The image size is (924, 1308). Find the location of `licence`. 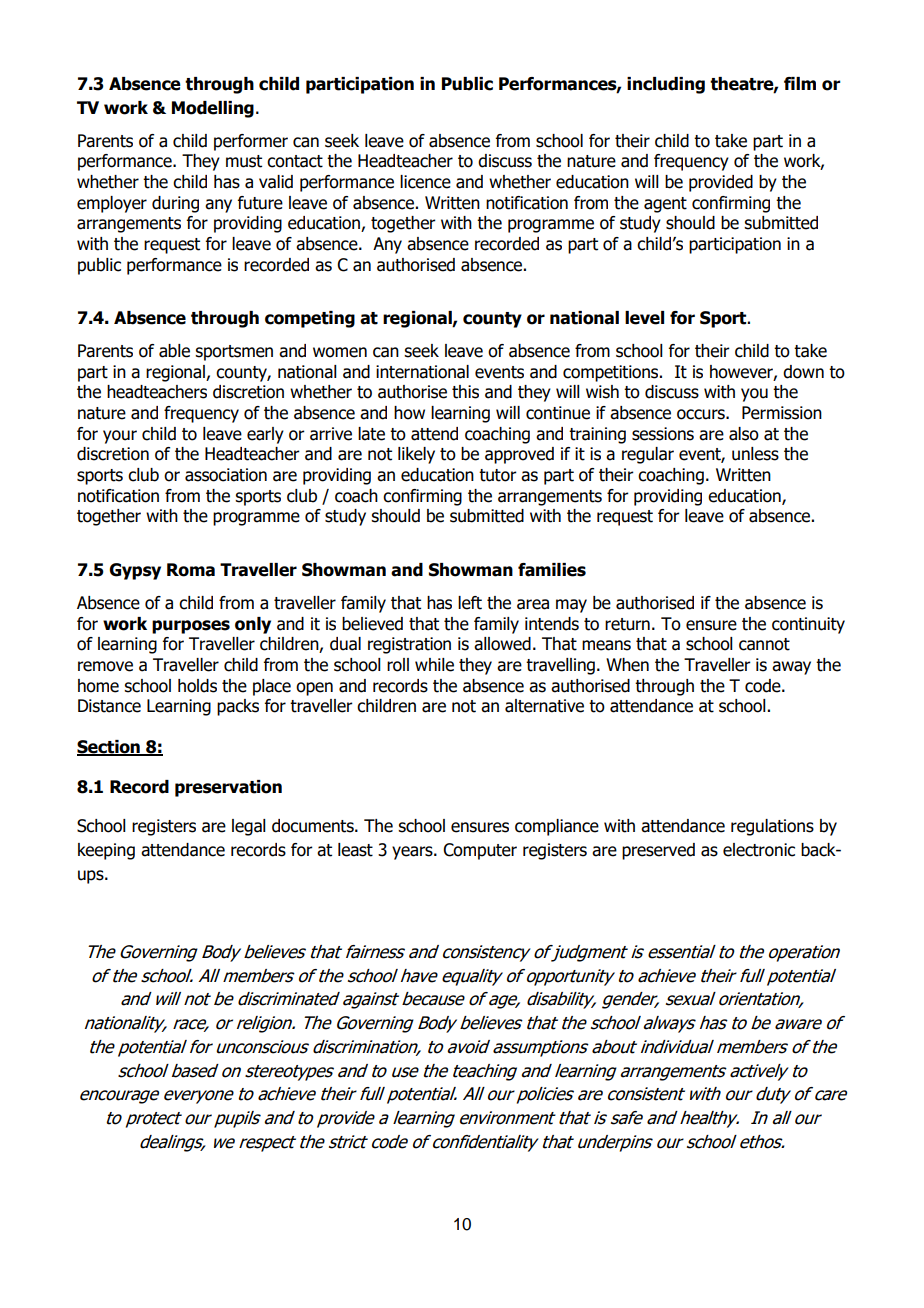

licence is located at coordinates (425, 182).
